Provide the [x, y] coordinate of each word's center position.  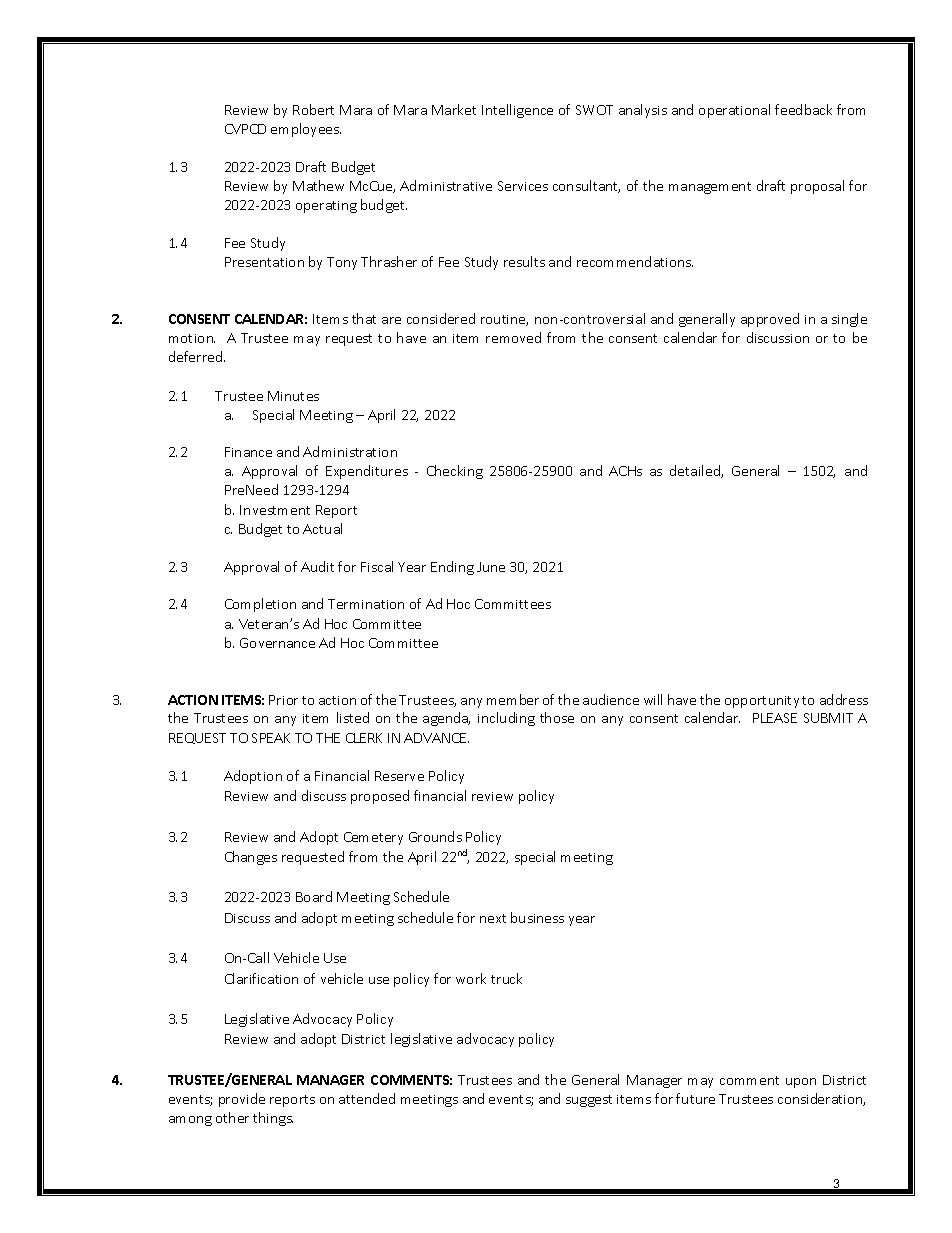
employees [306, 130]
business [537, 917]
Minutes [293, 396]
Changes [251, 858]
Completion [260, 605]
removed [513, 337]
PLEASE [775, 718]
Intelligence [517, 111]
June [491, 567]
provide [242, 1100]
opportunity [762, 702]
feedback [803, 109]
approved [770, 320]
